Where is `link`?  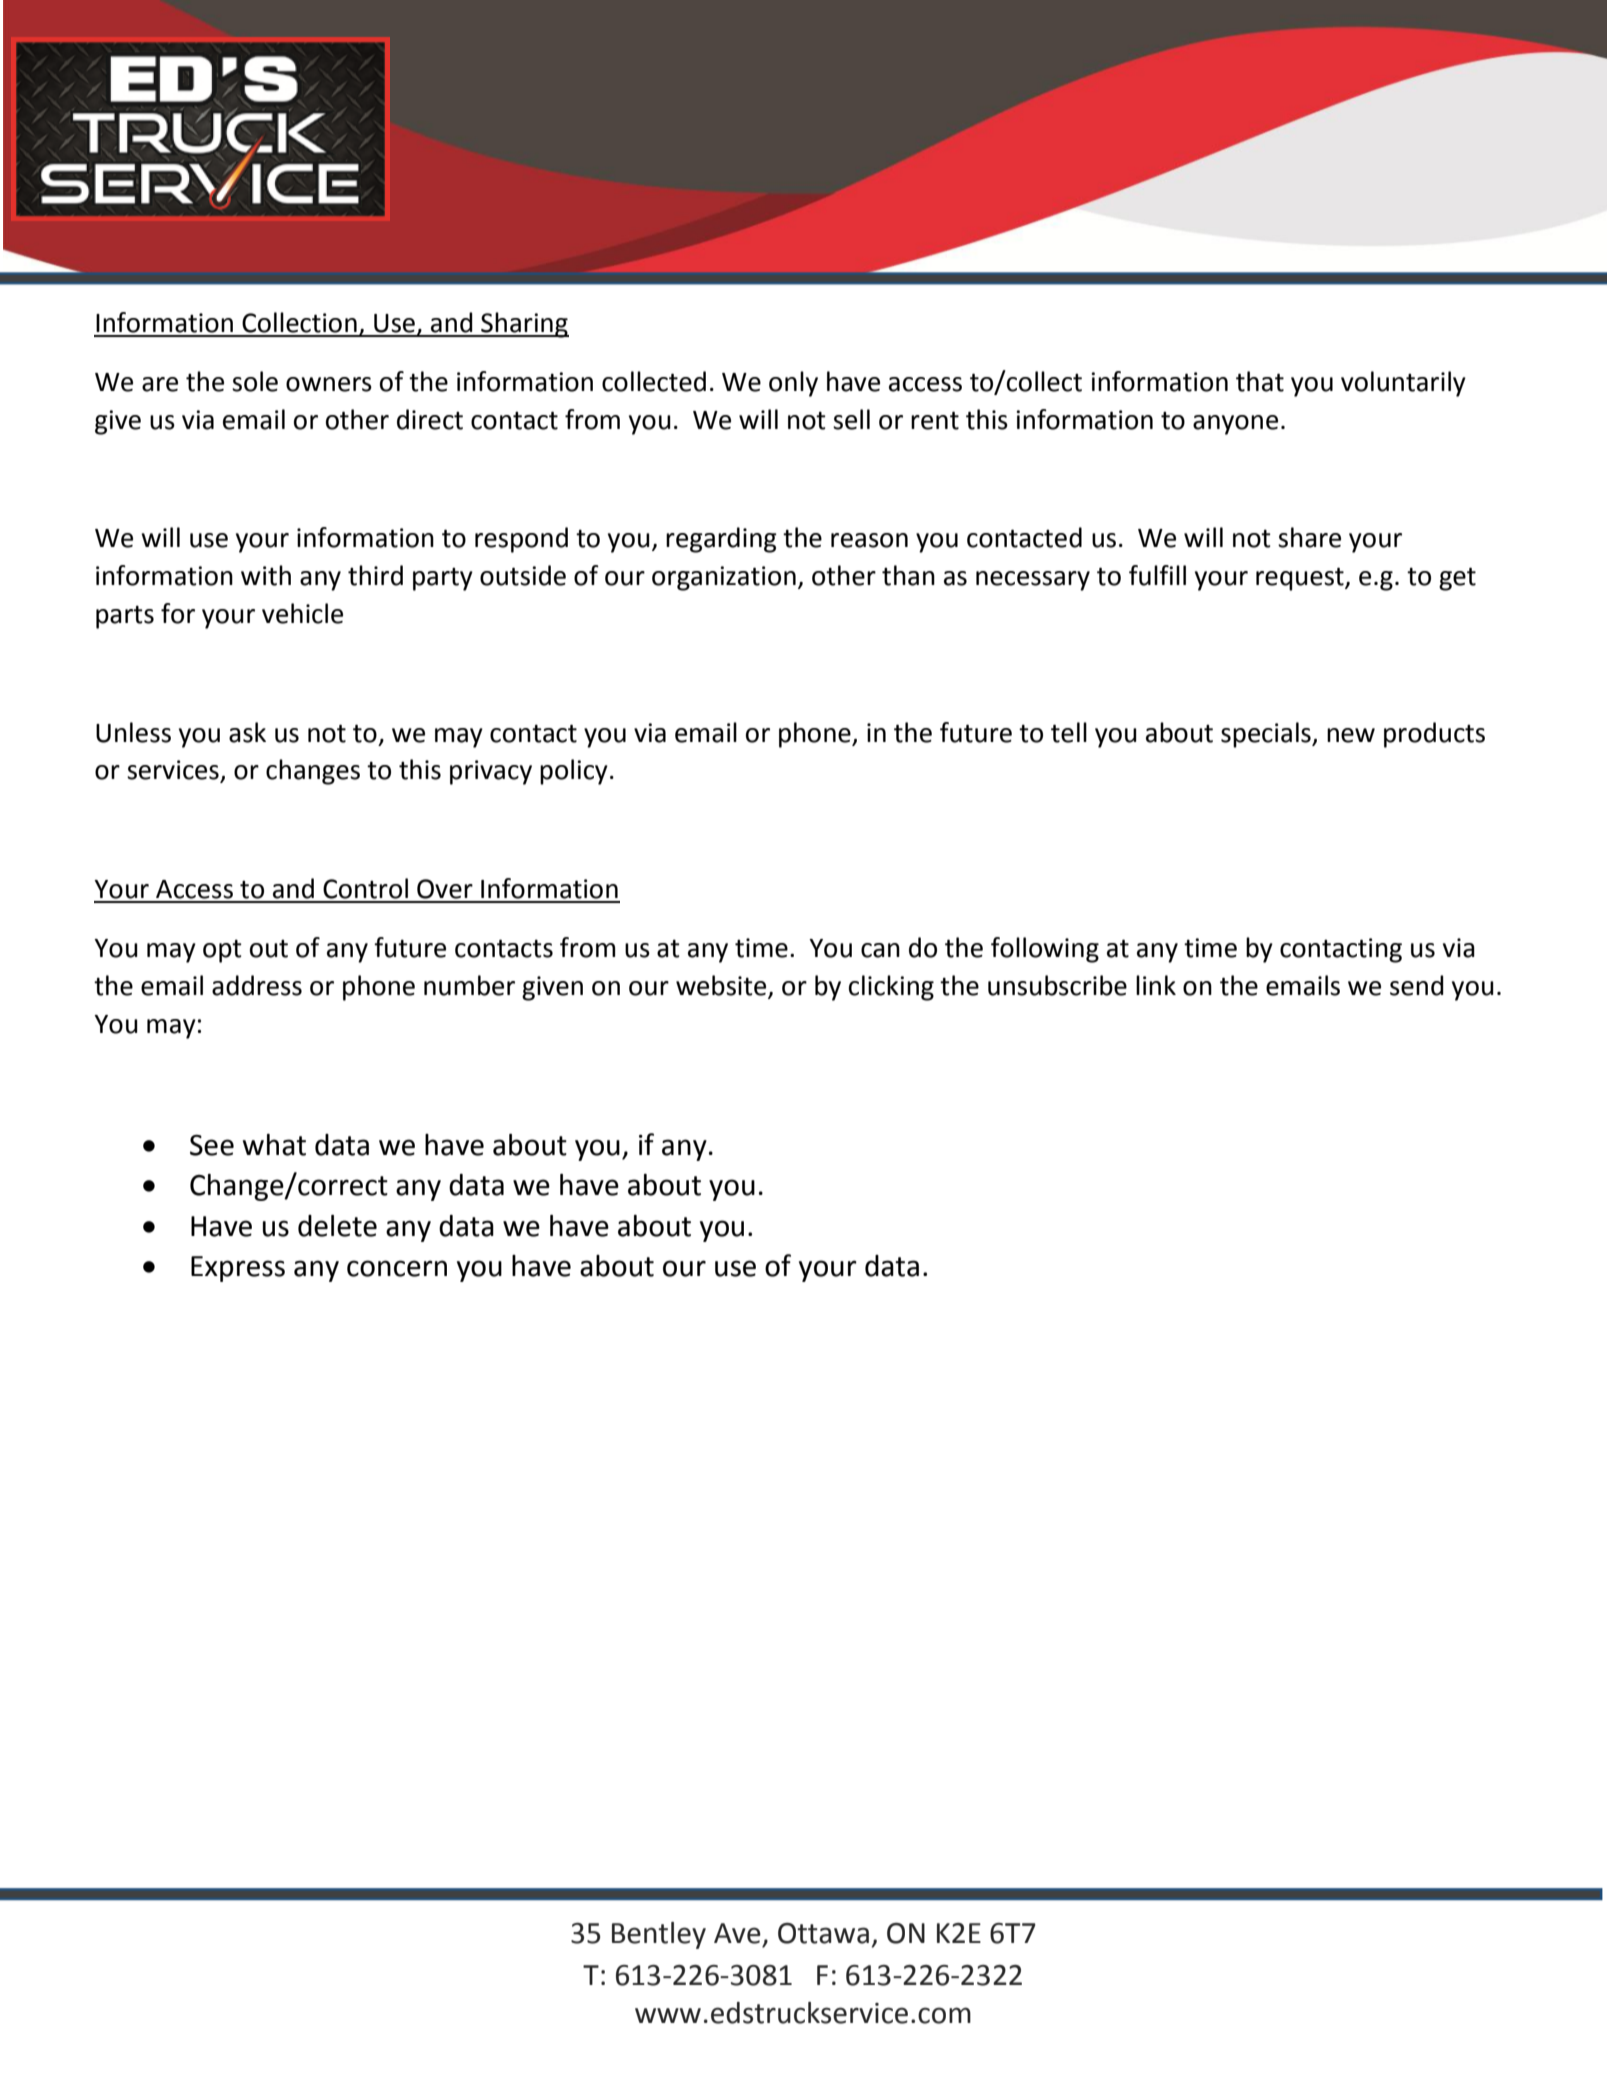
link is located at coordinates (1156, 985).
